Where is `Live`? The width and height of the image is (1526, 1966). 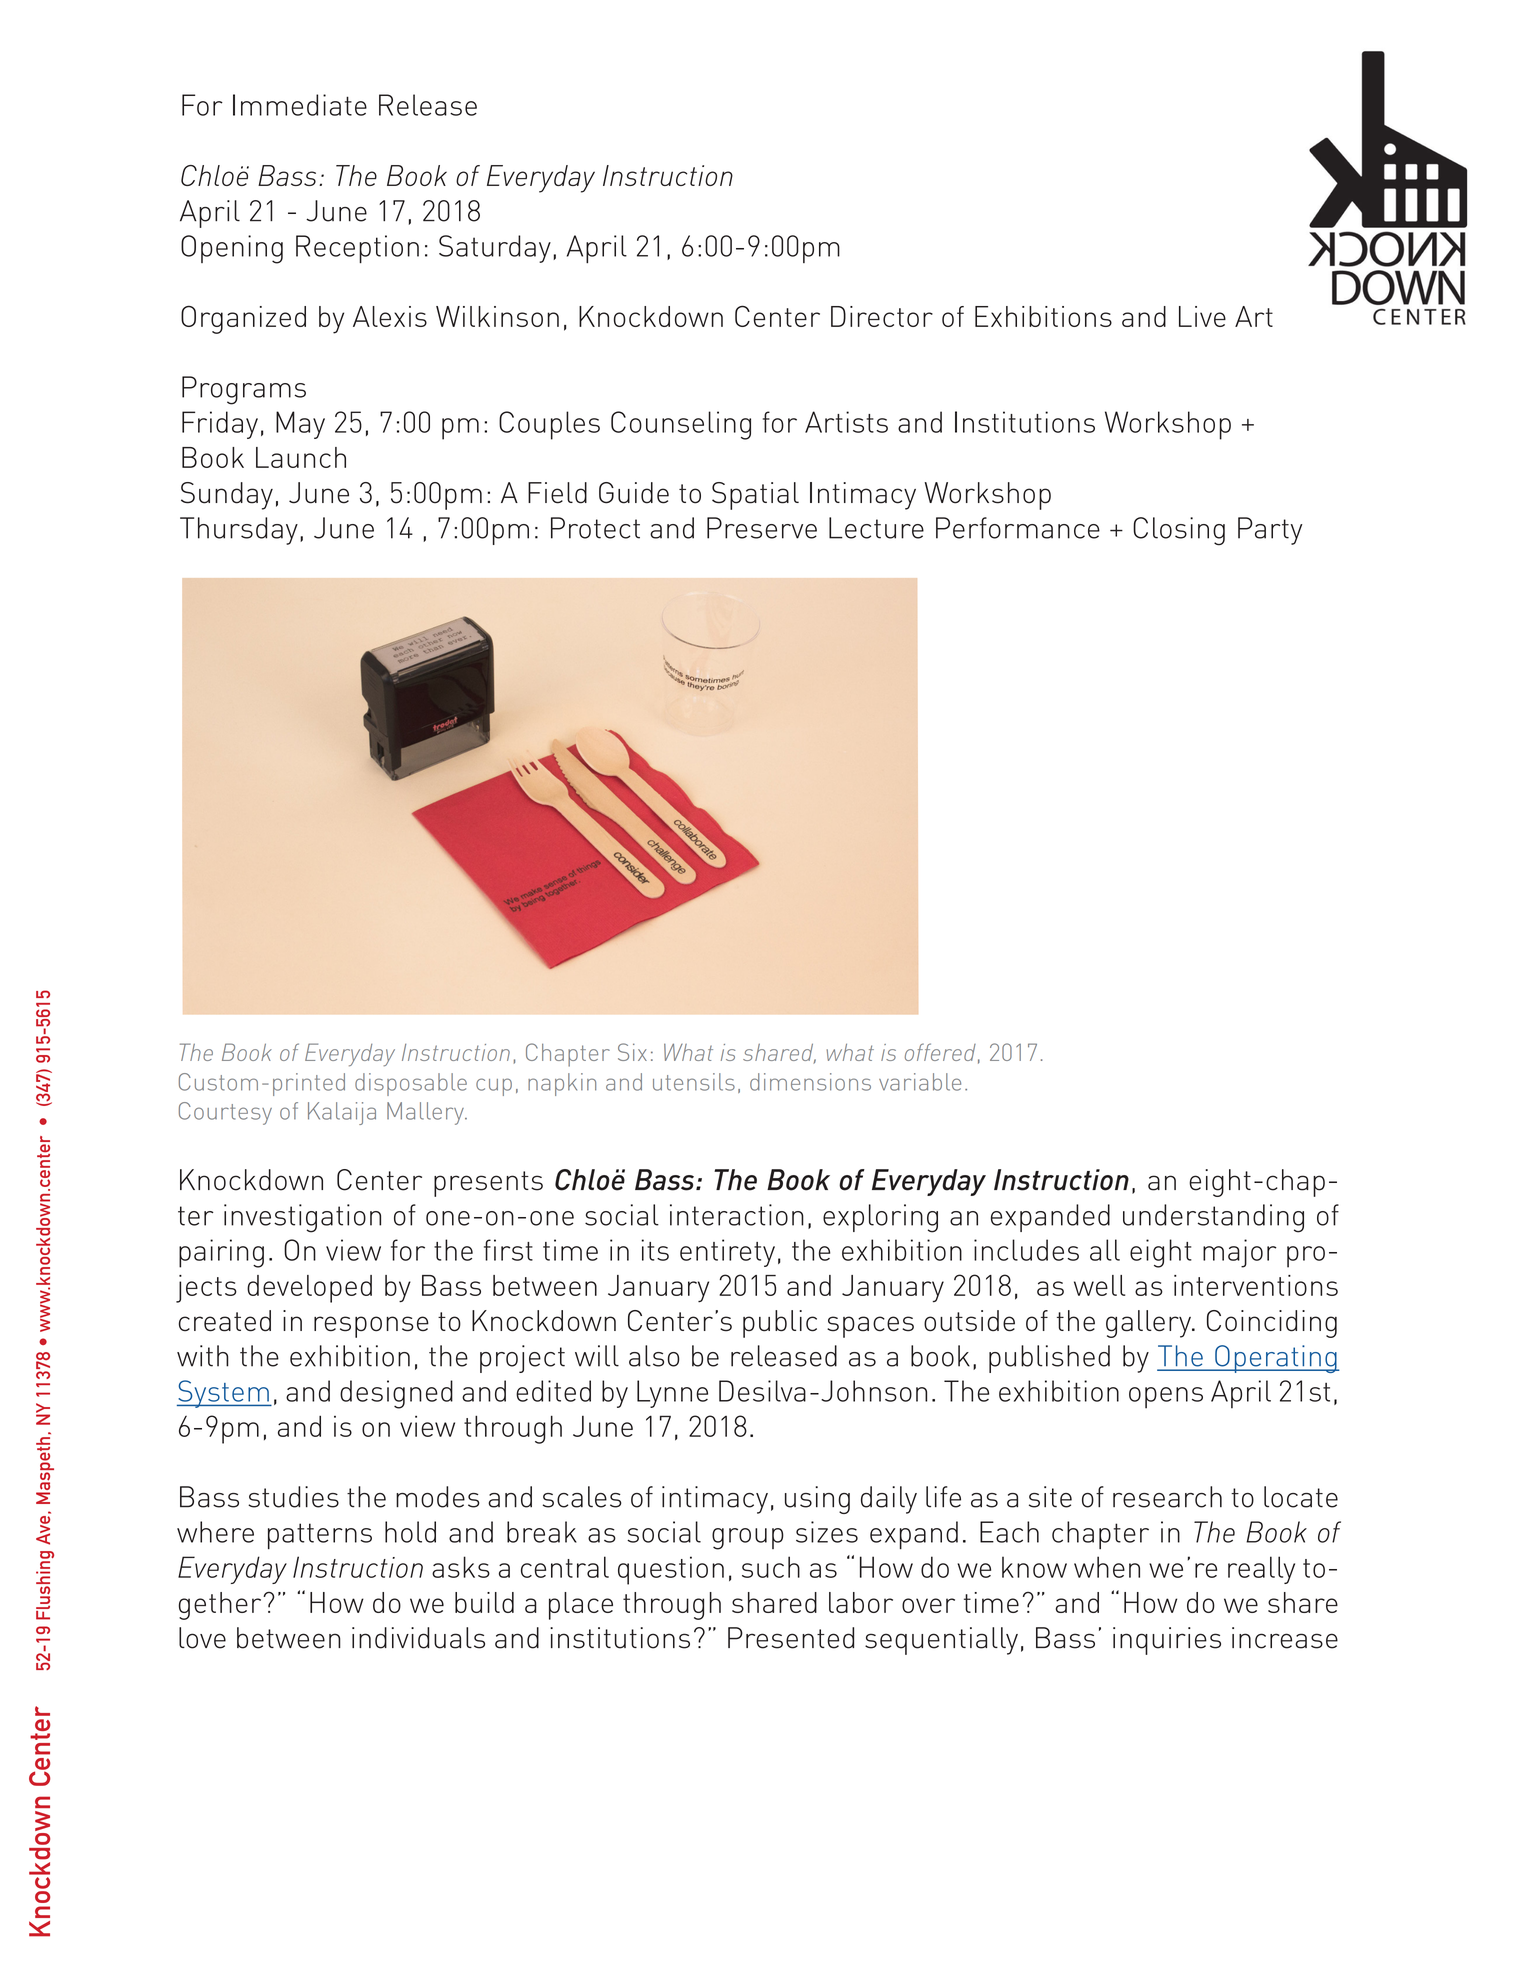 Live is located at coordinates (1202, 316).
